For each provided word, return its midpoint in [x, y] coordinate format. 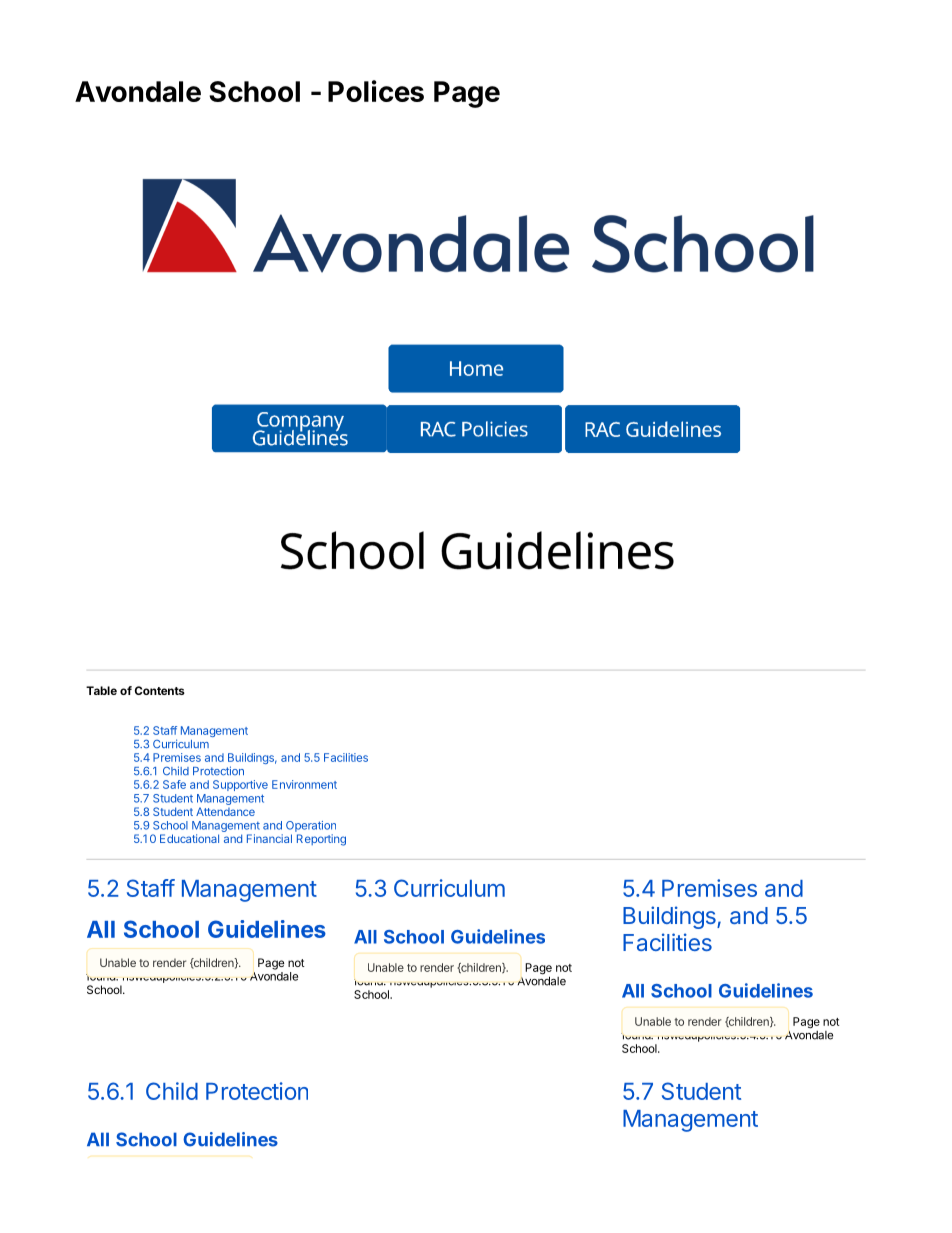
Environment [304, 784]
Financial [269, 838]
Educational [189, 838]
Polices [376, 91]
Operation [311, 826]
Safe [174, 784]
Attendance [225, 811]
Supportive [240, 785]
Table [101, 690]
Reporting [321, 840]
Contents [160, 690]
